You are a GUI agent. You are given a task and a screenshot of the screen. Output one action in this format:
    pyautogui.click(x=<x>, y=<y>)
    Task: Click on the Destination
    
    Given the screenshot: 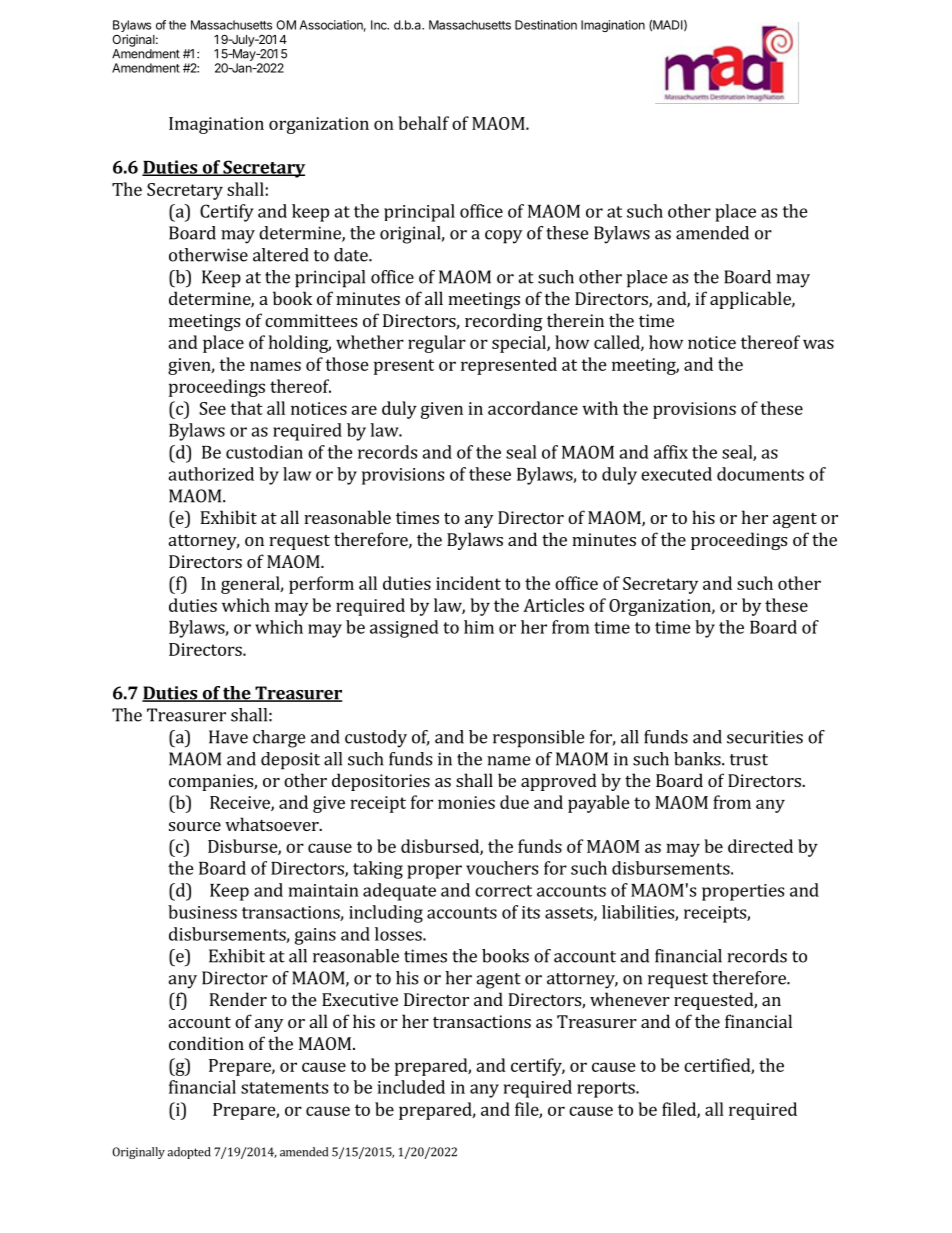 What is the action you would take?
    pyautogui.click(x=546, y=25)
